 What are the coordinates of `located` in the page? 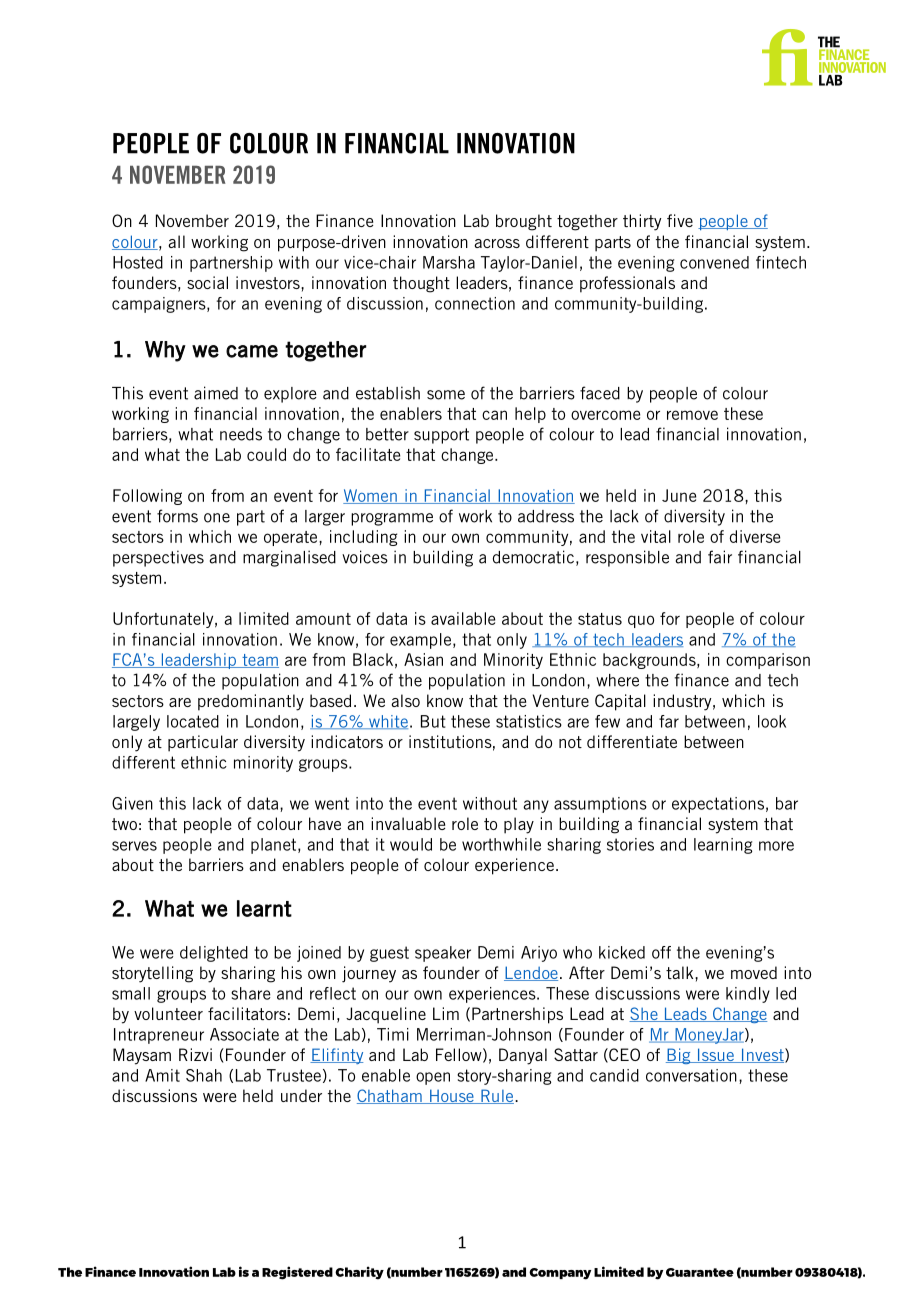 It's located at (193, 721).
